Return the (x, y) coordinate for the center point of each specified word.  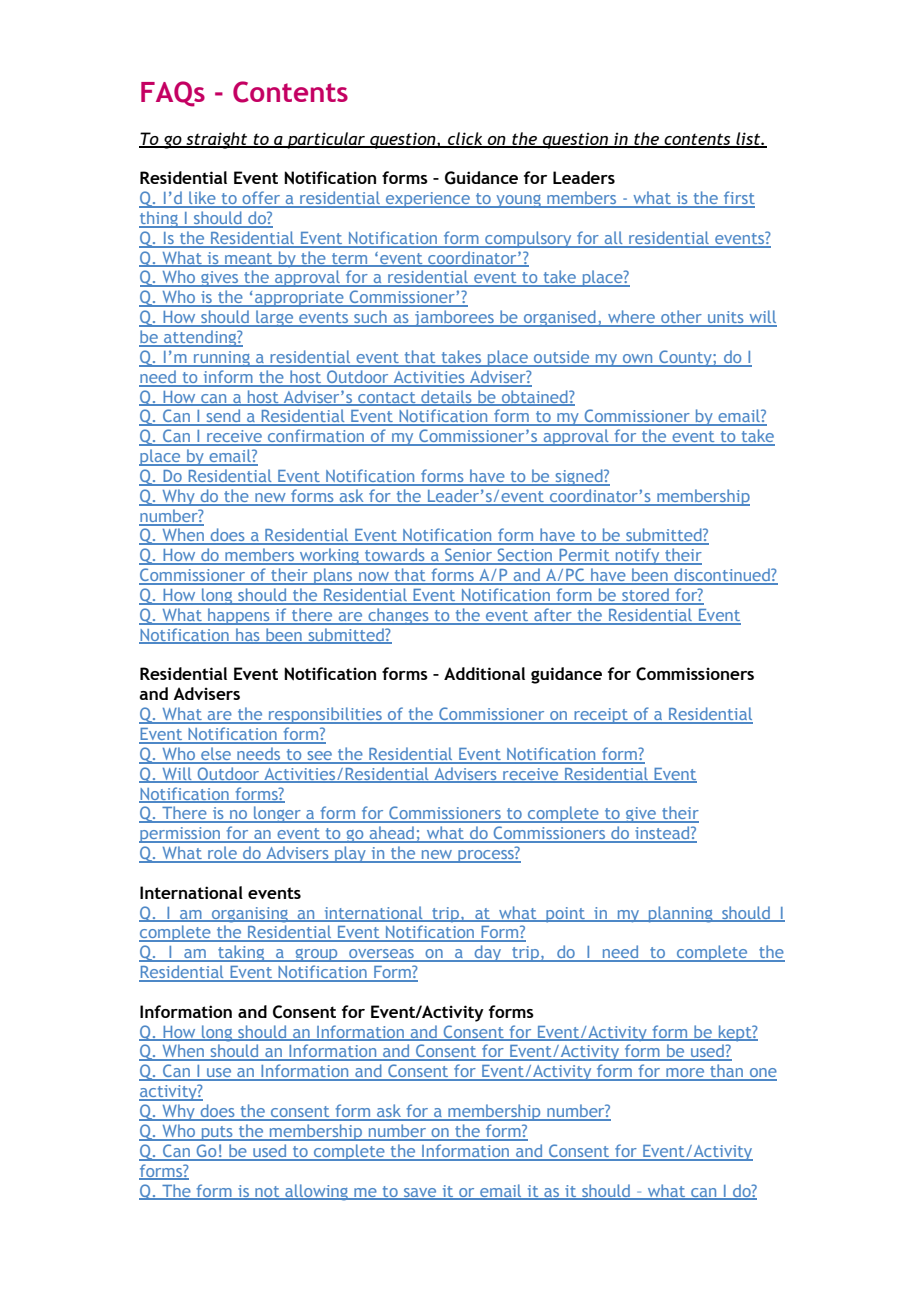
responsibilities (325, 715)
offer (261, 199)
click (465, 139)
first (738, 199)
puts (217, 1133)
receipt (601, 716)
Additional (484, 673)
